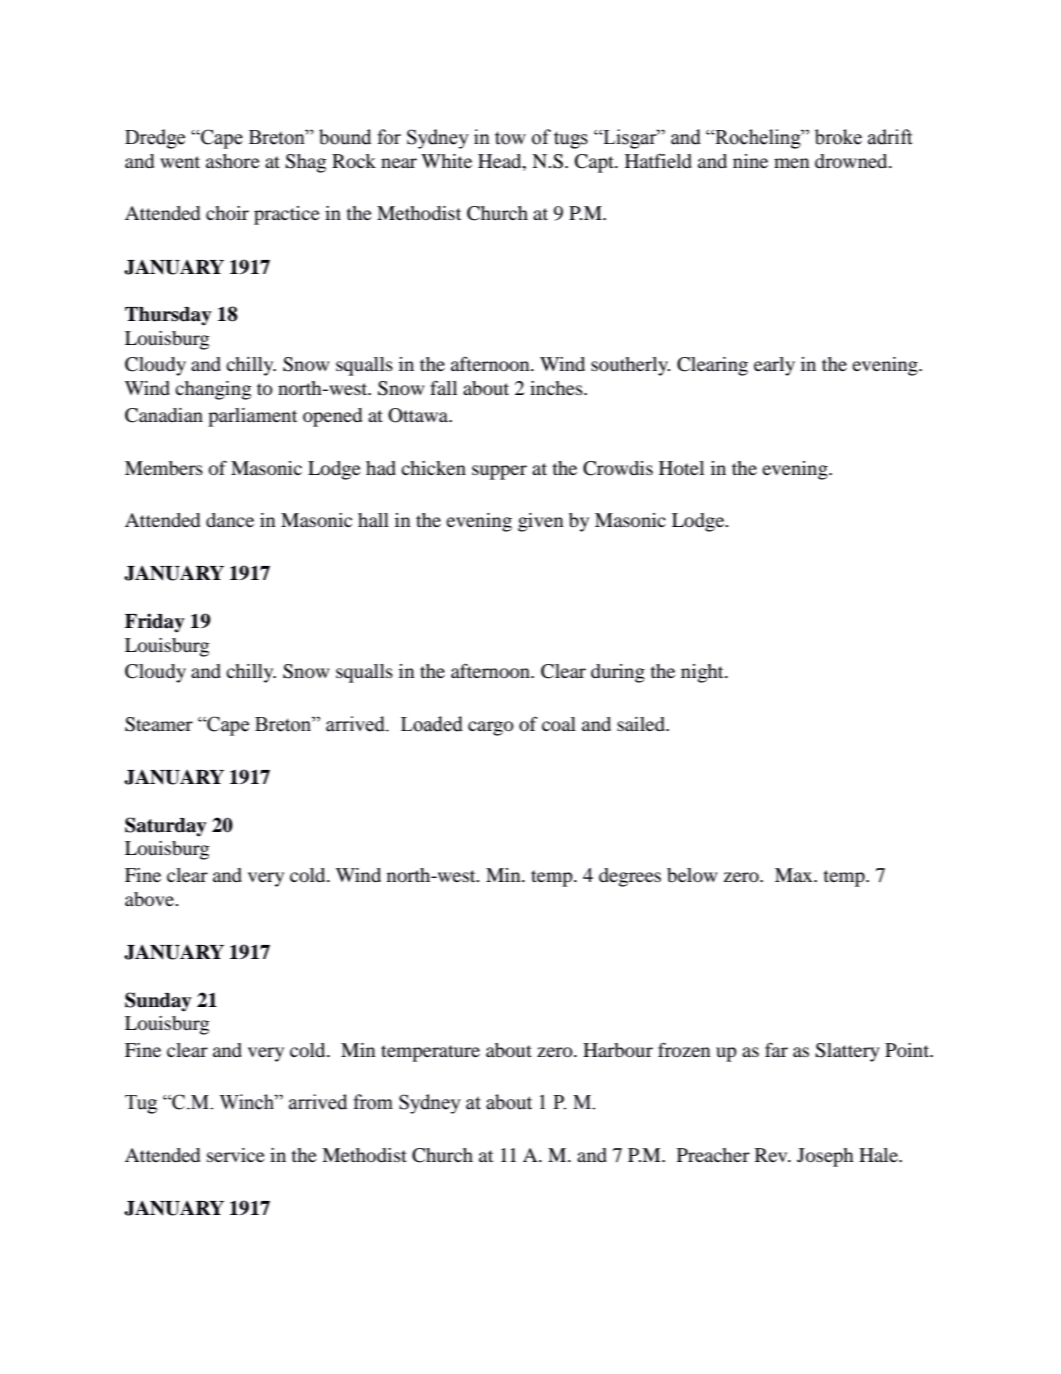  I want to click on degrees, so click(630, 877).
